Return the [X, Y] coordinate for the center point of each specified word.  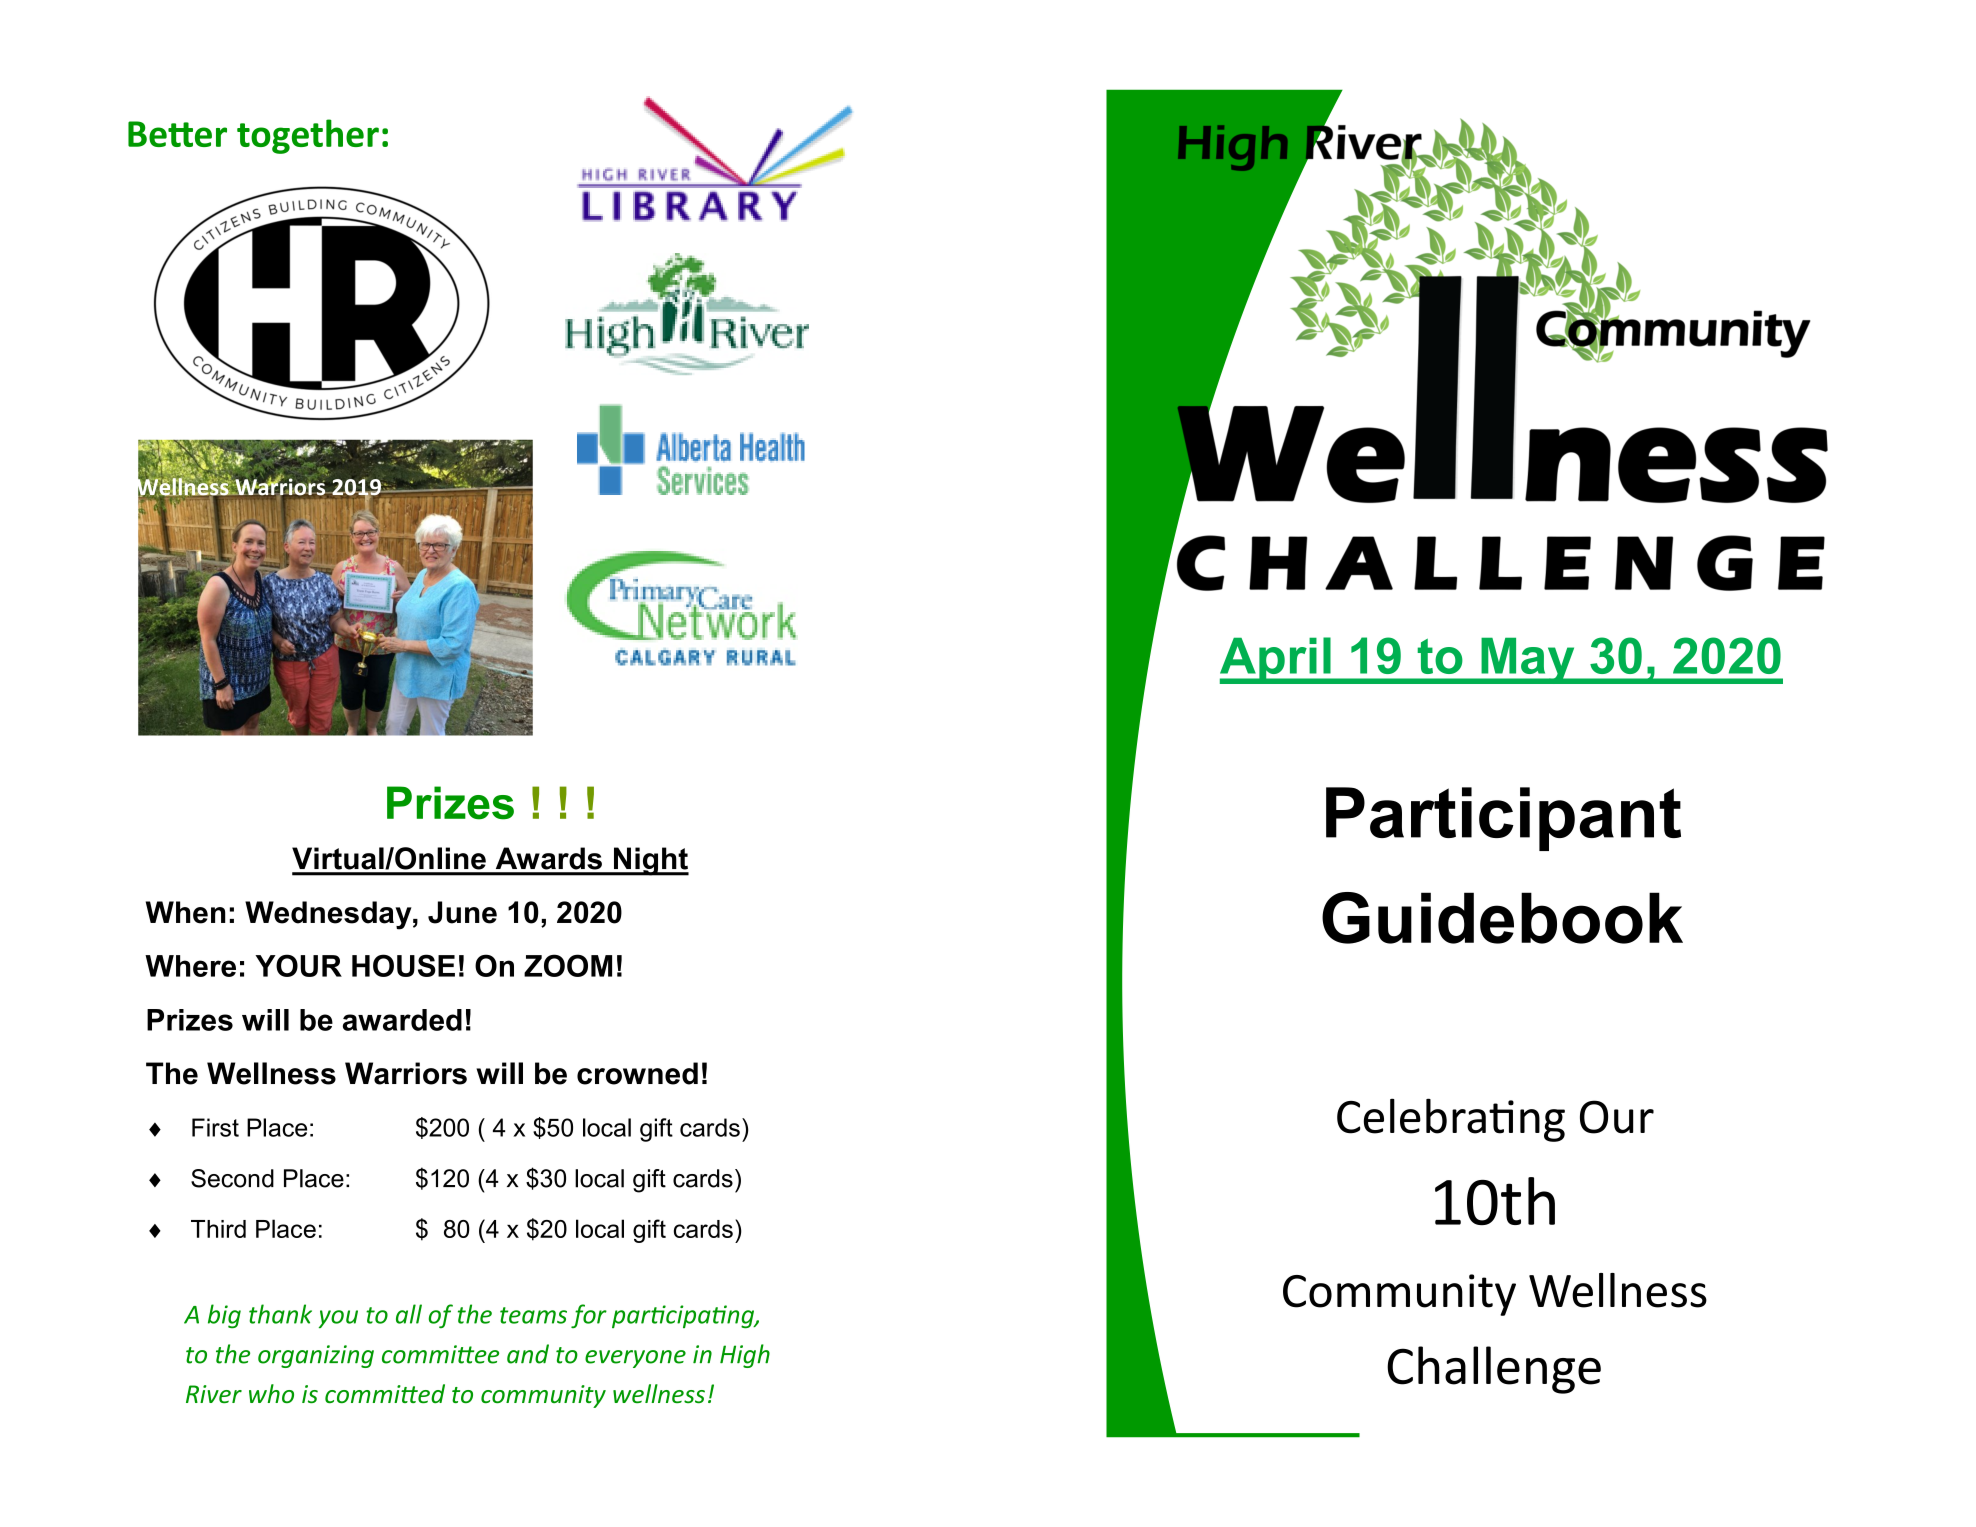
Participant [1503, 819]
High [745, 1356]
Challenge [1494, 1370]
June [462, 912]
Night [650, 861]
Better [177, 134]
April [1276, 660]
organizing [316, 1356]
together [308, 136]
